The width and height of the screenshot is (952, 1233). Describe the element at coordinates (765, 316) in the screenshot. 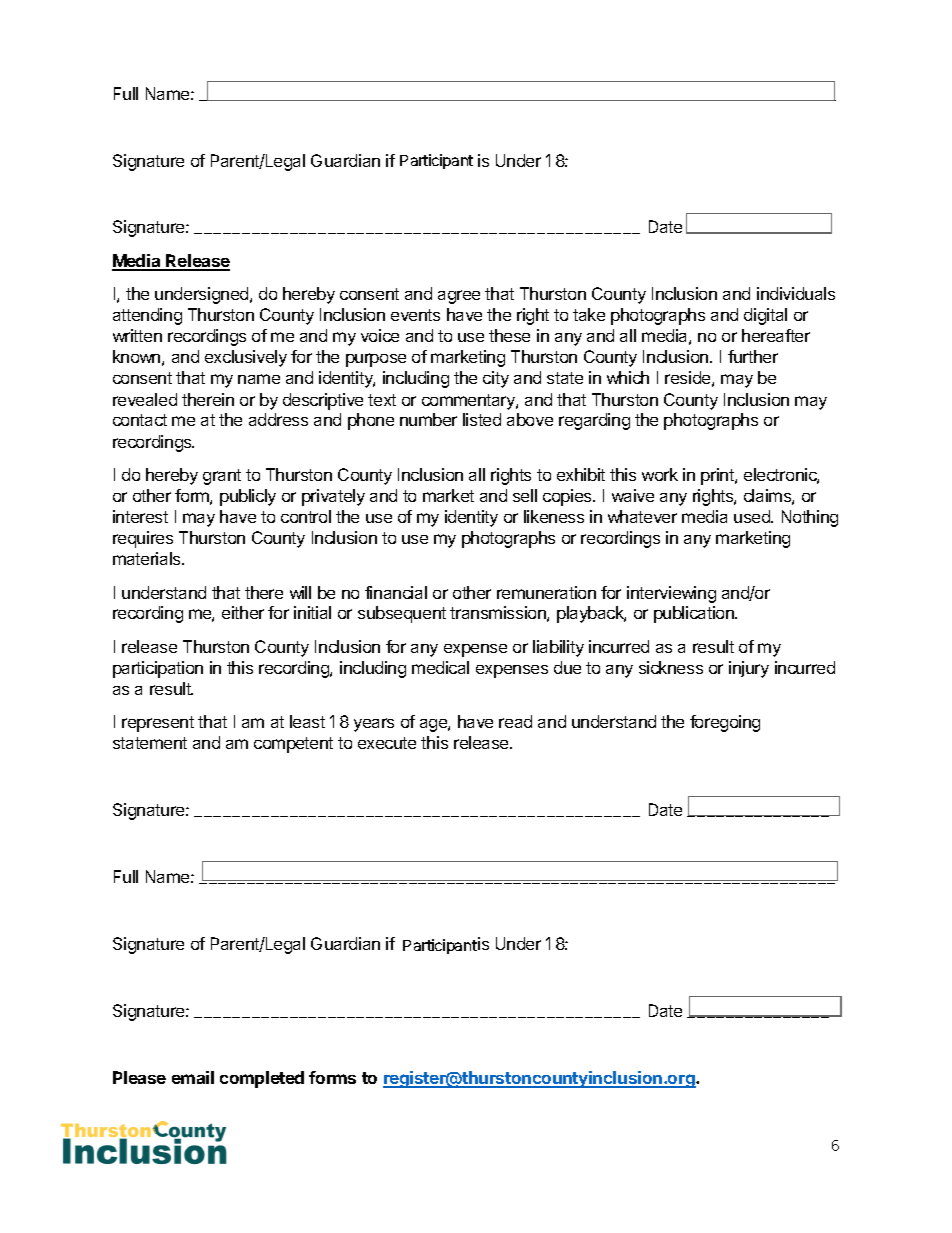

I see `digital` at that location.
